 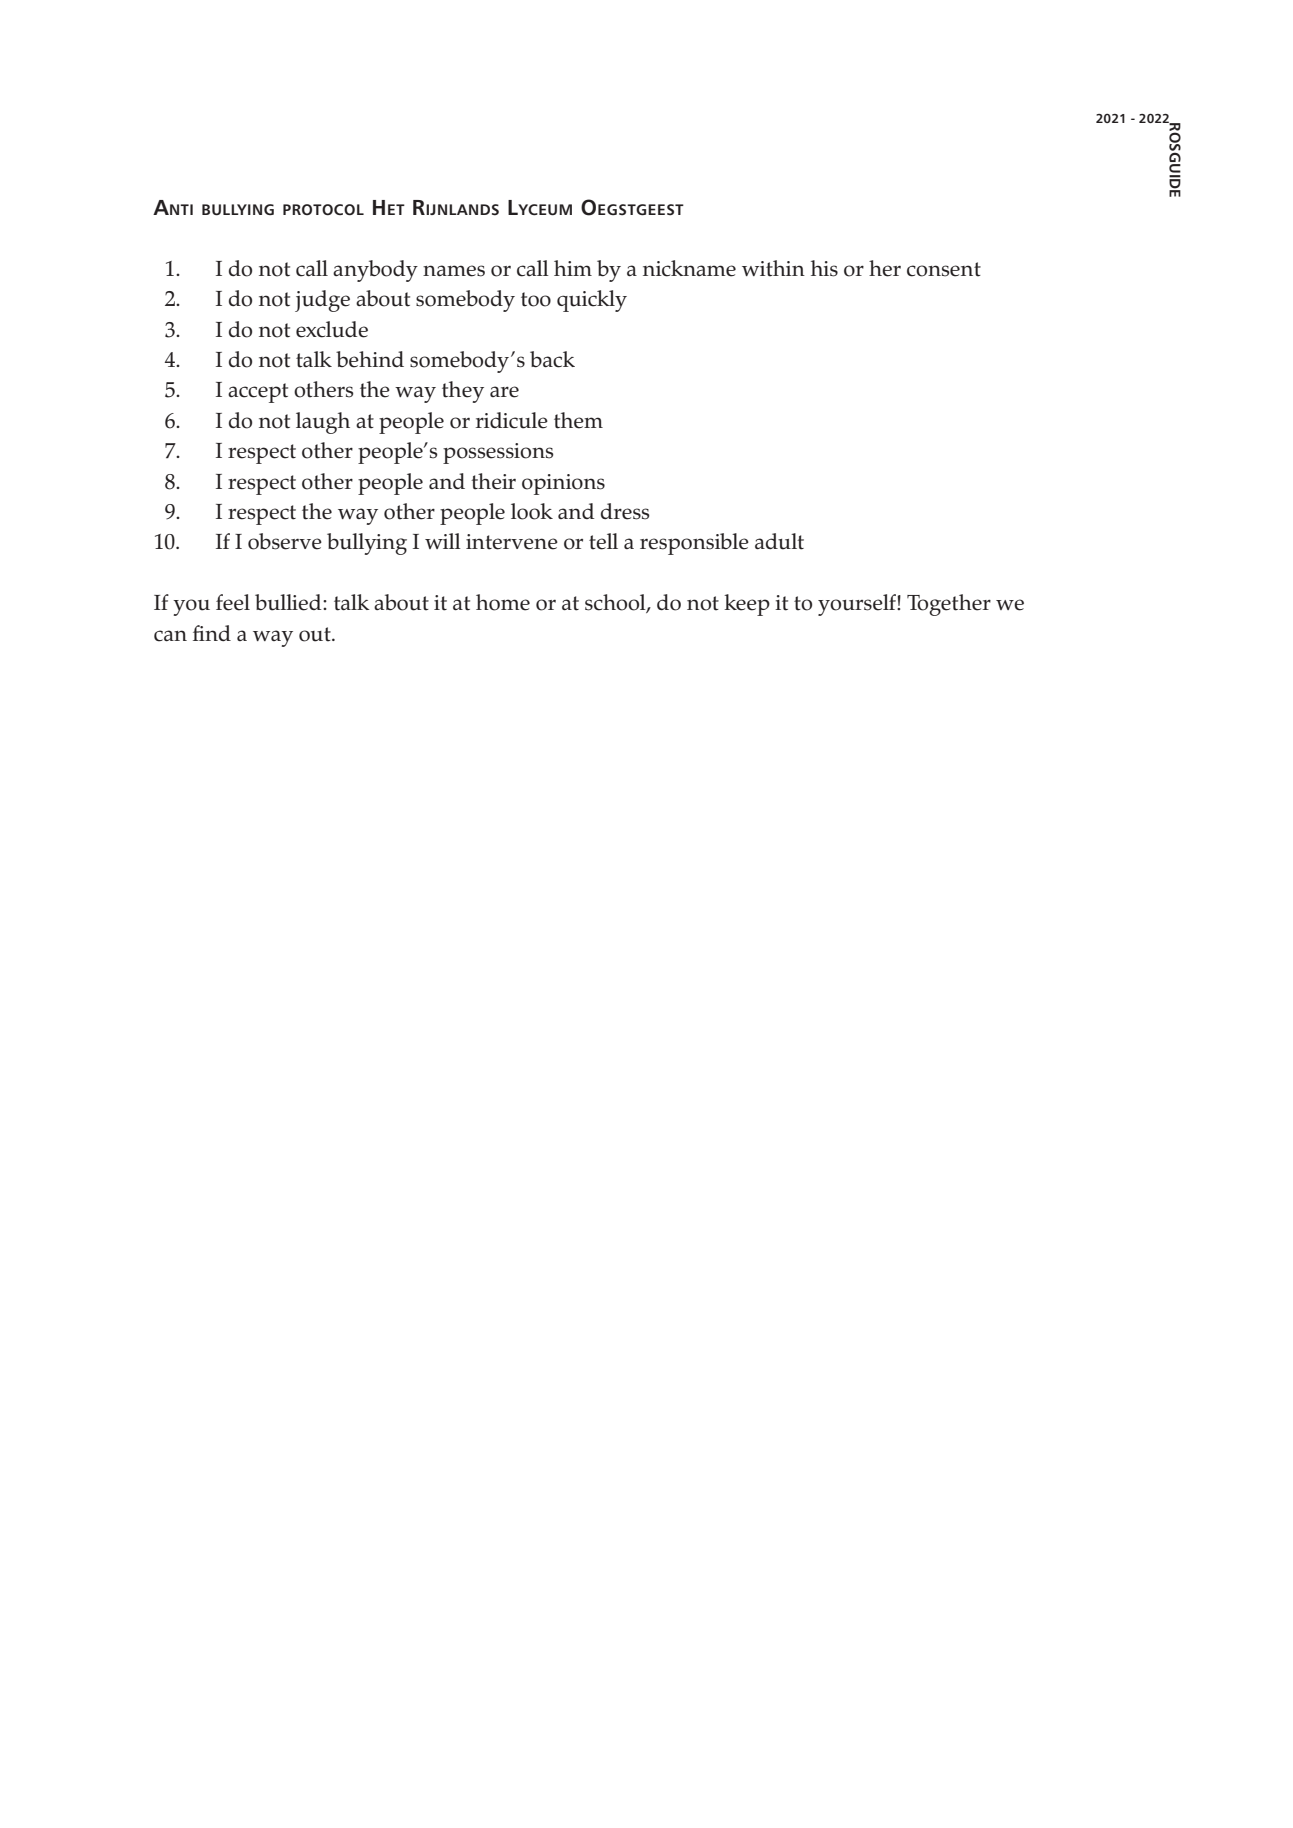 I want to click on them, so click(x=578, y=420).
